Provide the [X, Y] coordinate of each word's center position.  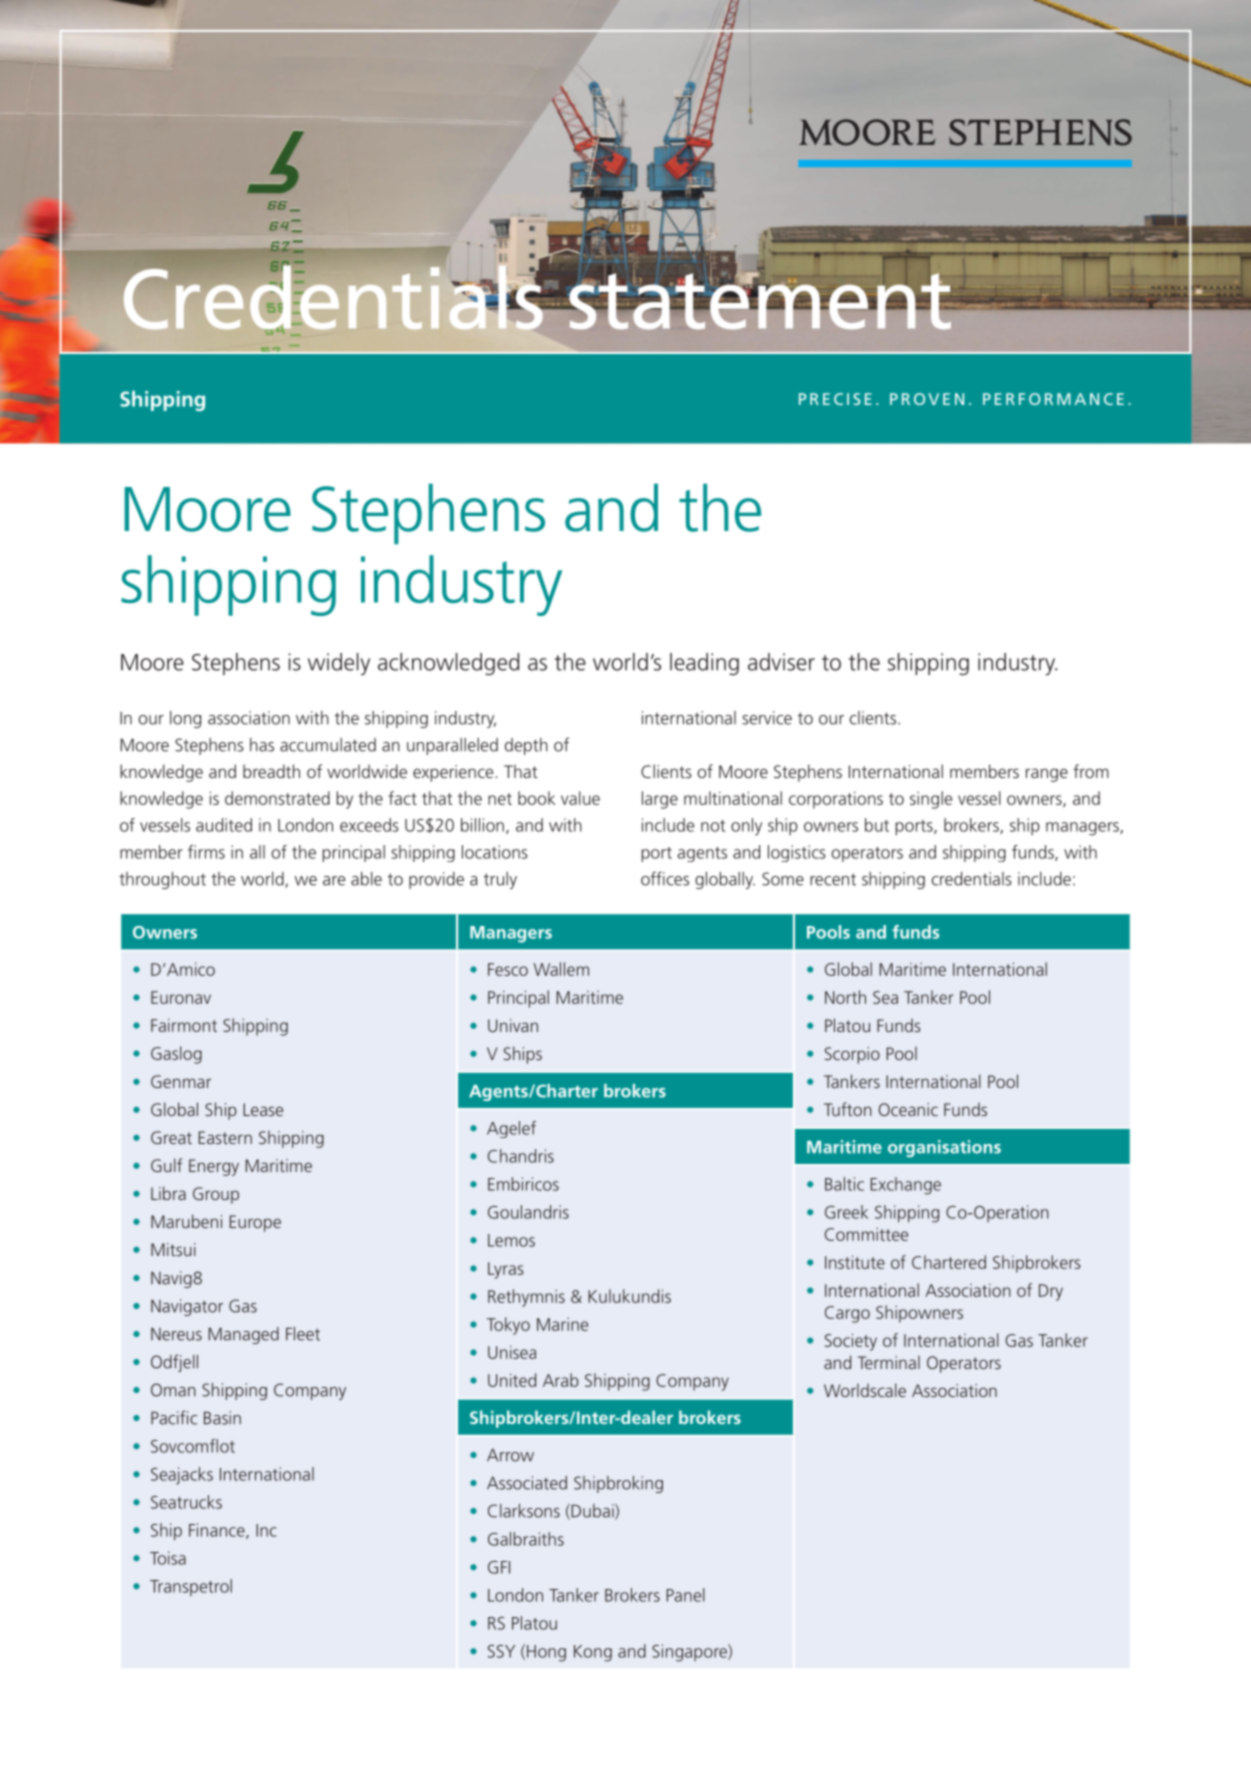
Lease [263, 1109]
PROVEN [927, 399]
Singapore [690, 1653]
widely [339, 664]
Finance [218, 1531]
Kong [593, 1653]
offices [665, 878]
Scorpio [852, 1055]
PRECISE [835, 399]
